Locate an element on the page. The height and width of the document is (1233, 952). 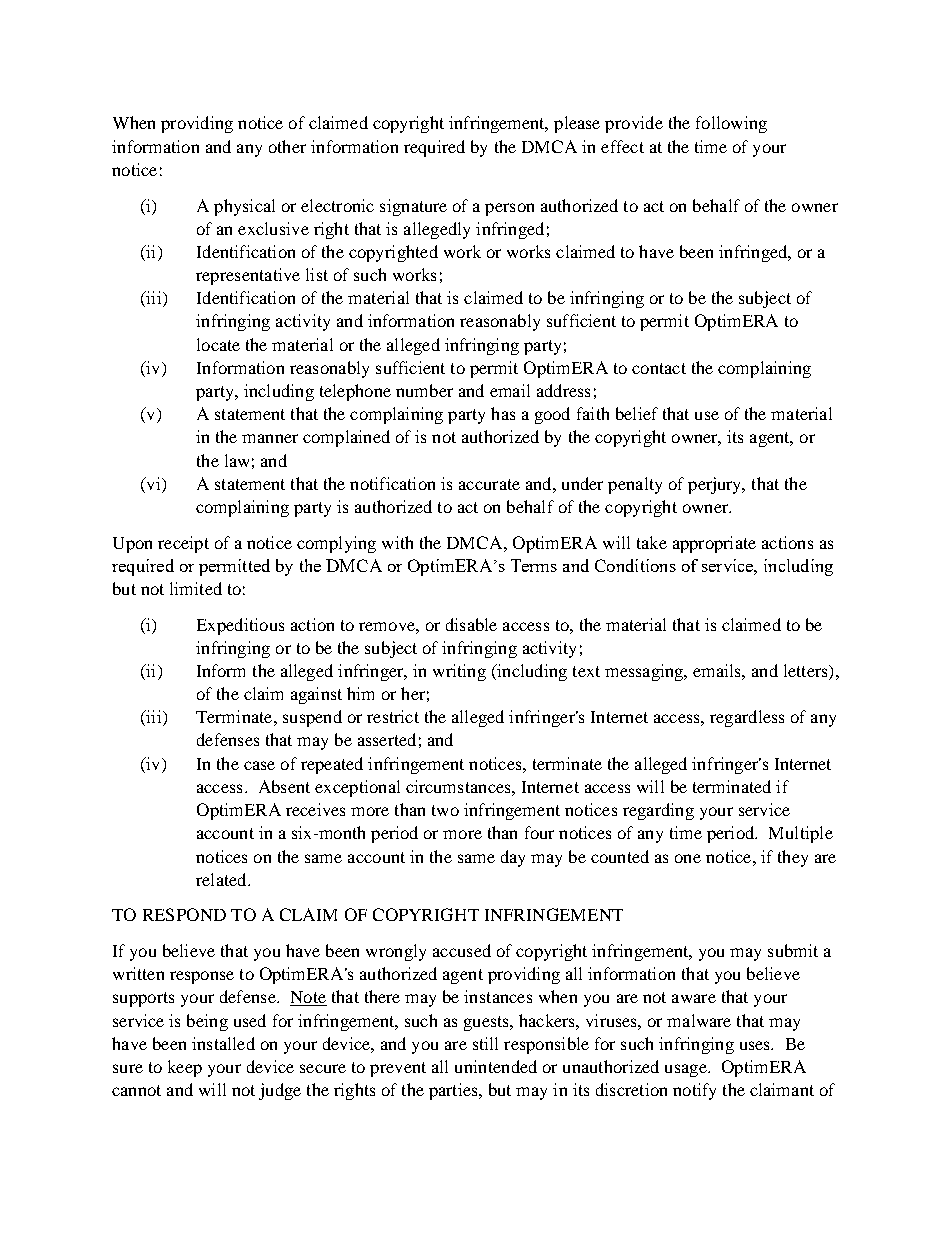
two is located at coordinates (445, 810).
